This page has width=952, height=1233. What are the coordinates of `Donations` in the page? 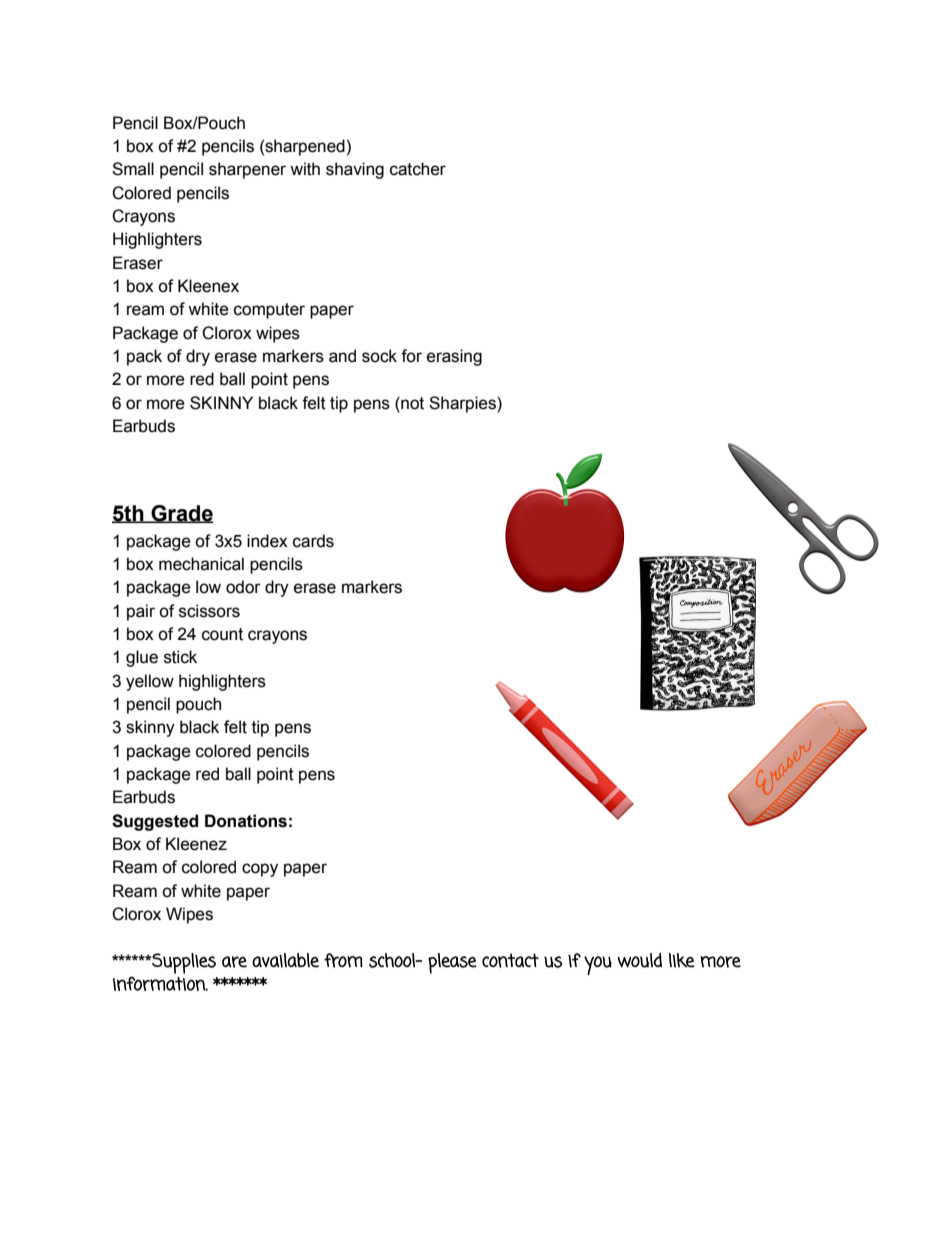 It's located at (246, 821).
